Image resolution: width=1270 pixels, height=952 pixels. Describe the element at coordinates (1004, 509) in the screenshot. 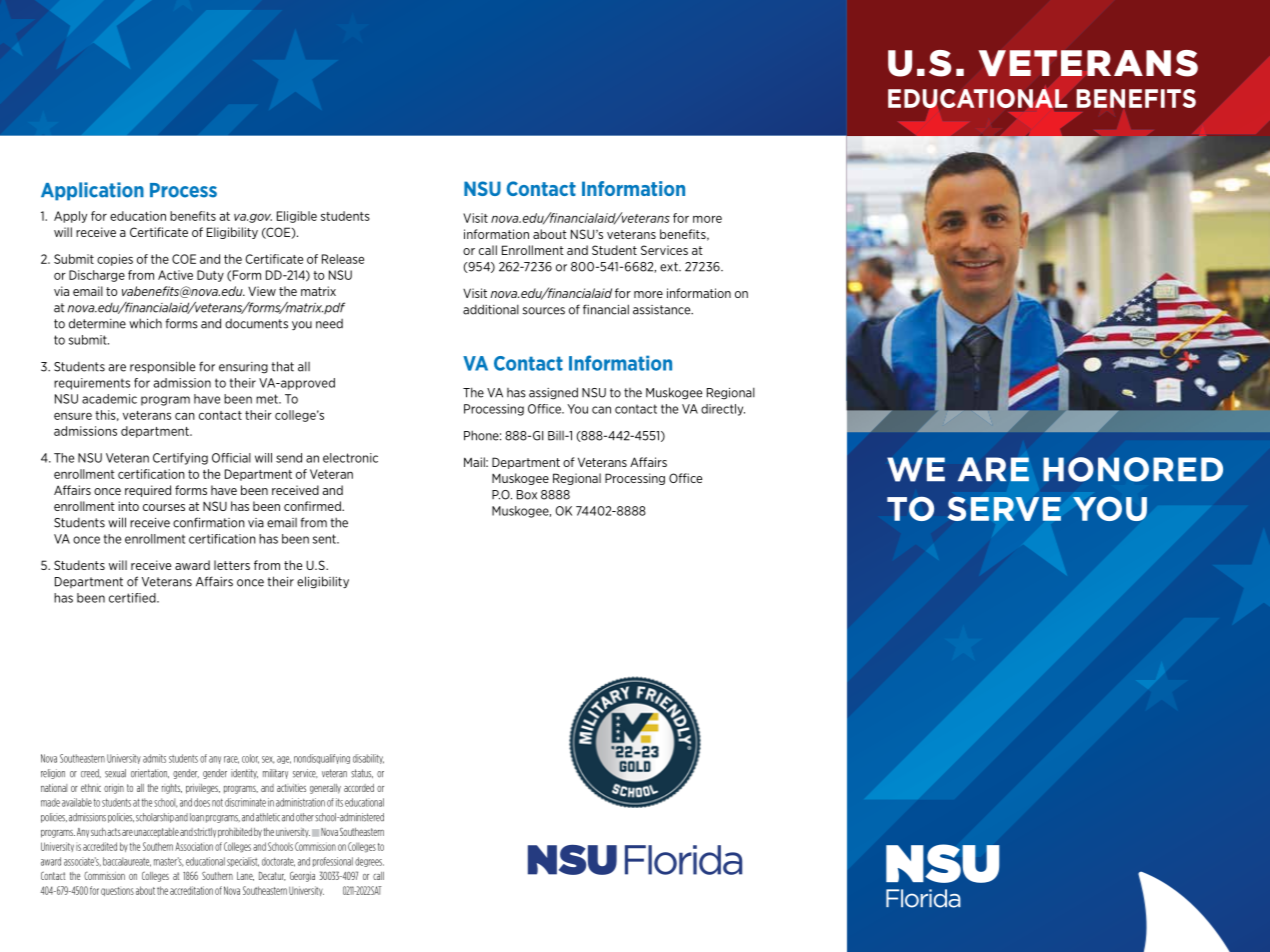

I see `SERVE` at that location.
